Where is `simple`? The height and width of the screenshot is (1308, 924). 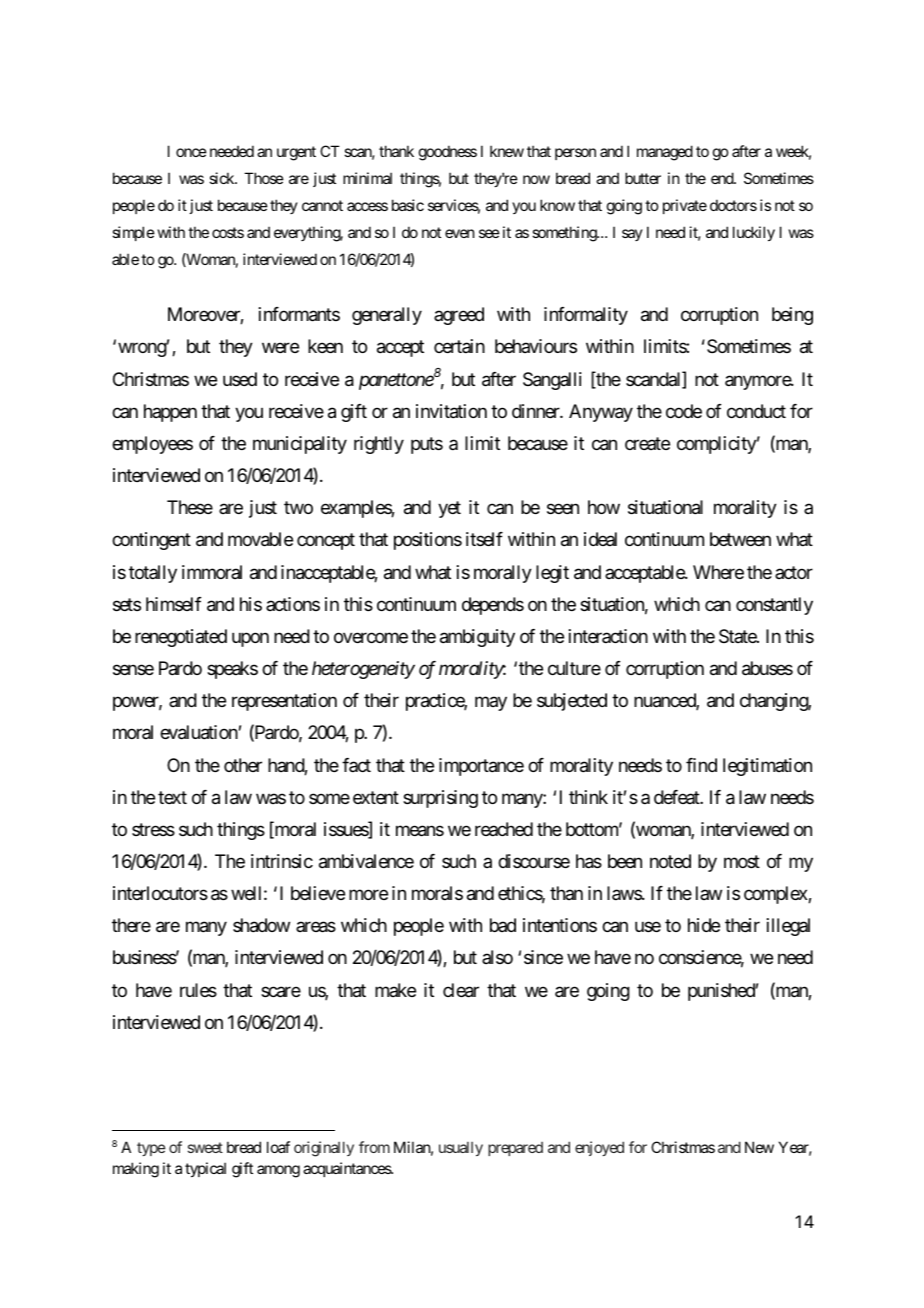 simple is located at coordinates (133, 233).
